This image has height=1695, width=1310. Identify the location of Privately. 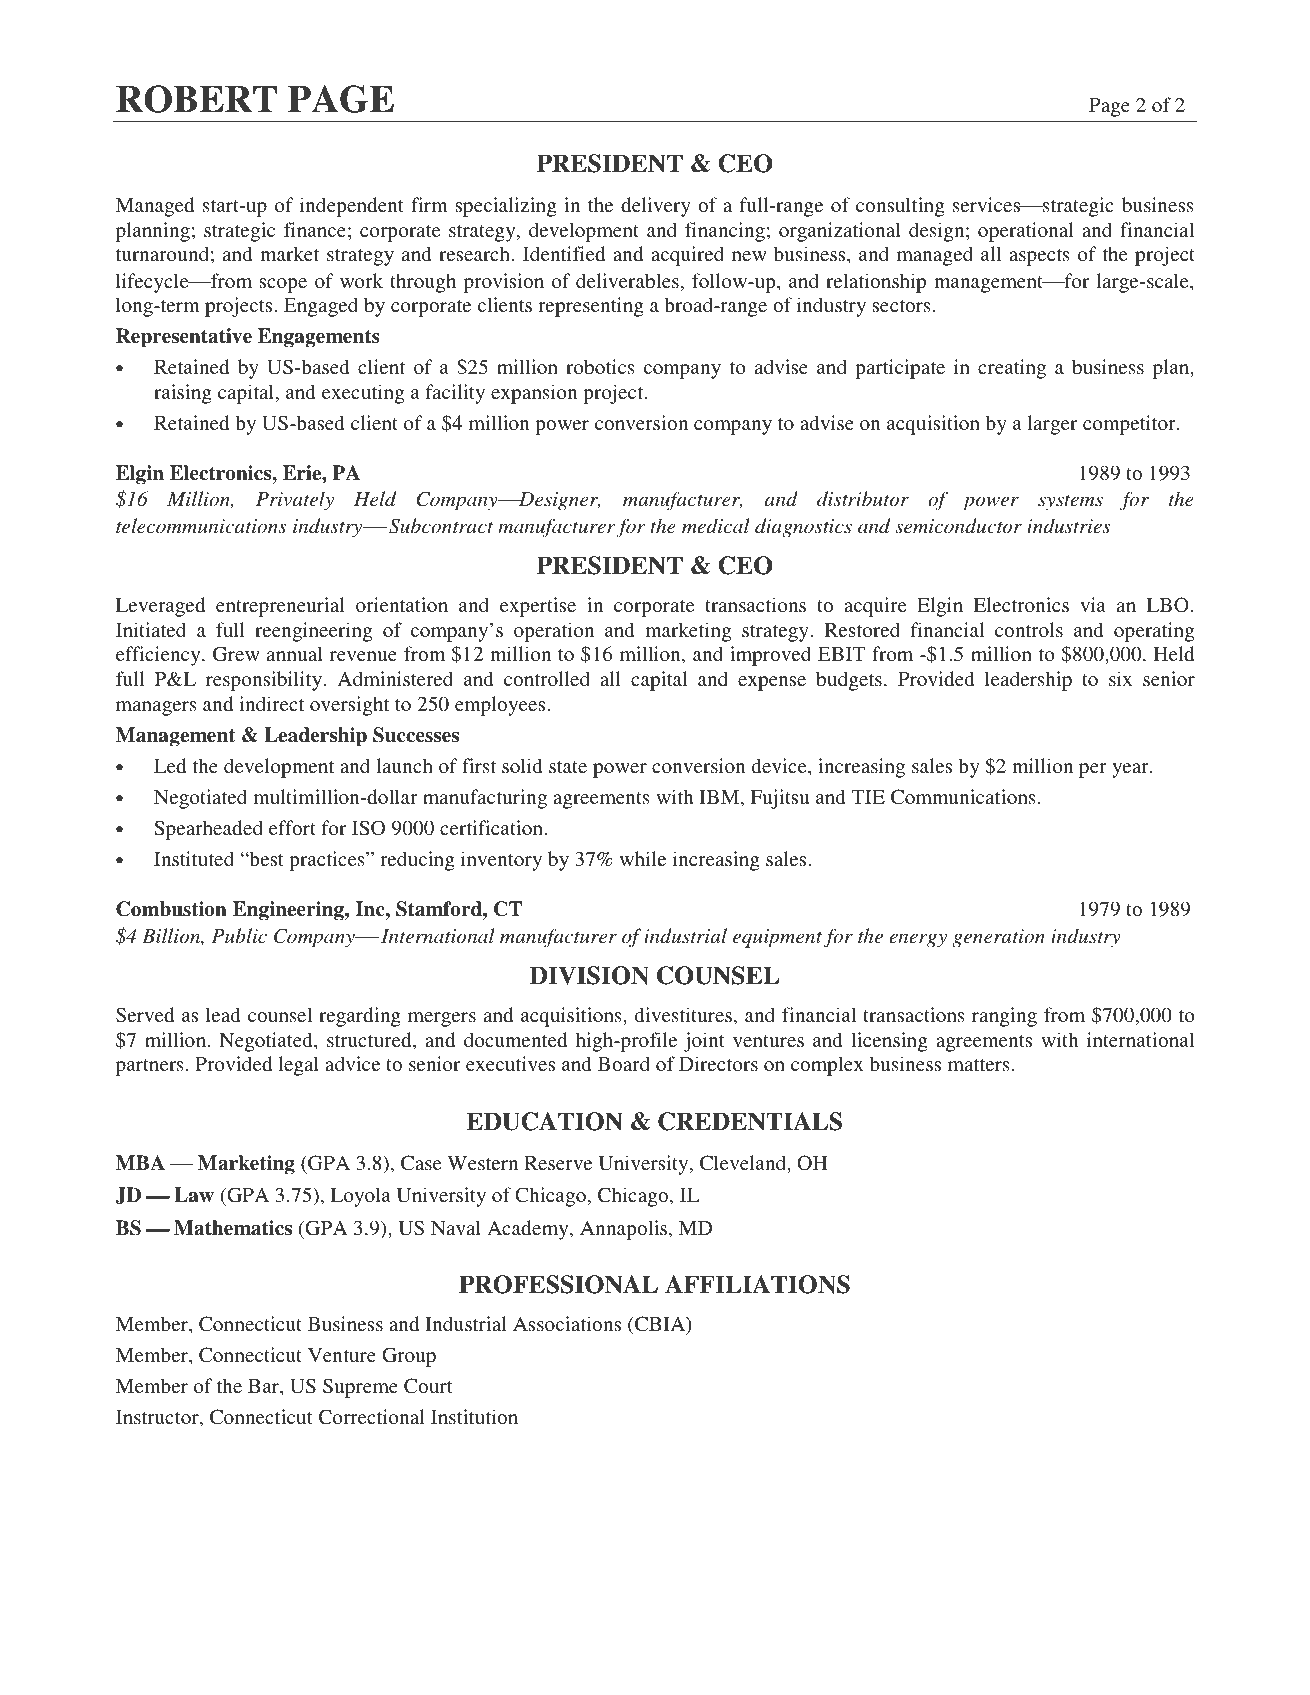
(295, 501).
